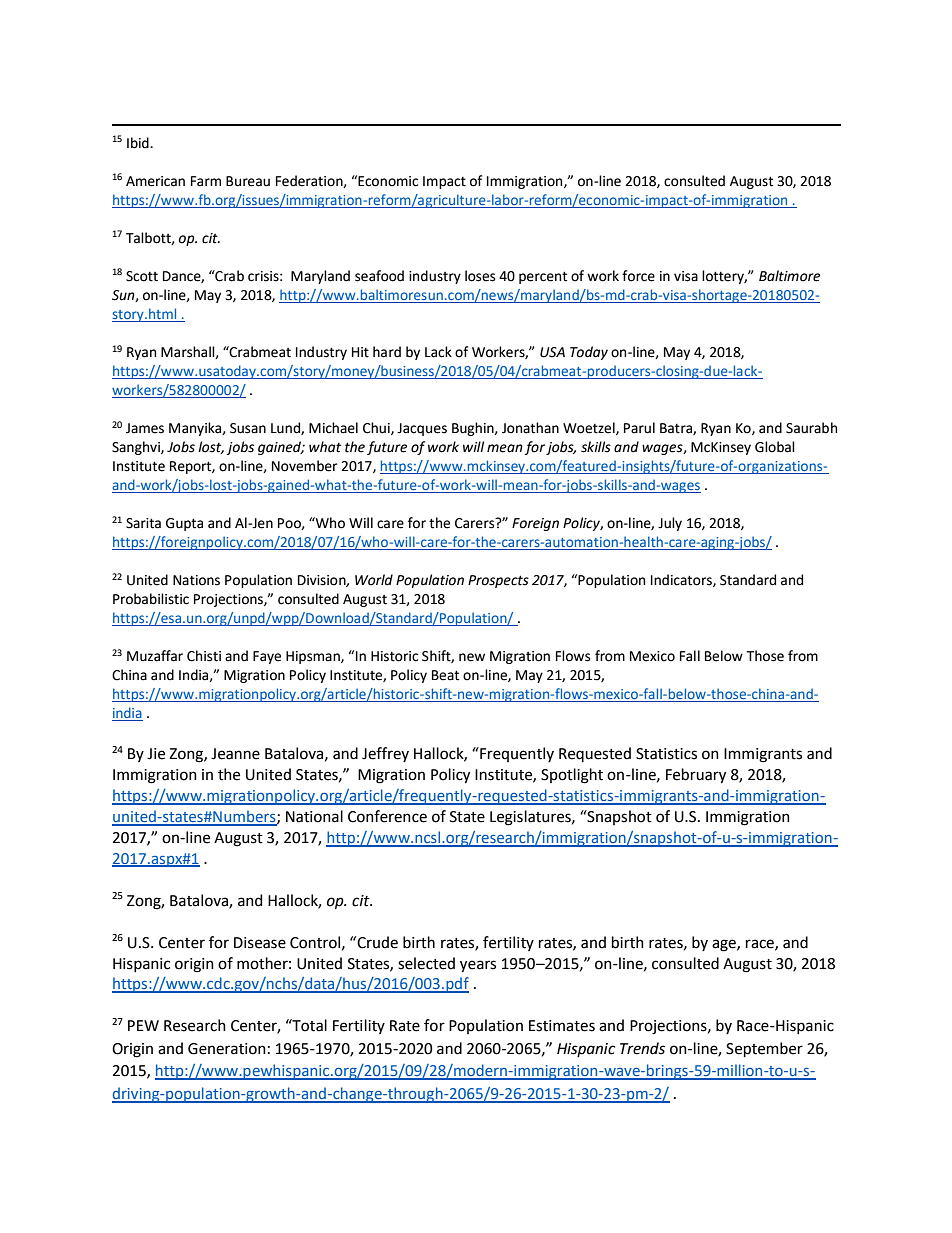 The width and height of the screenshot is (952, 1233). What do you see at coordinates (422, 429) in the screenshot?
I see `Jacques` at bounding box center [422, 429].
